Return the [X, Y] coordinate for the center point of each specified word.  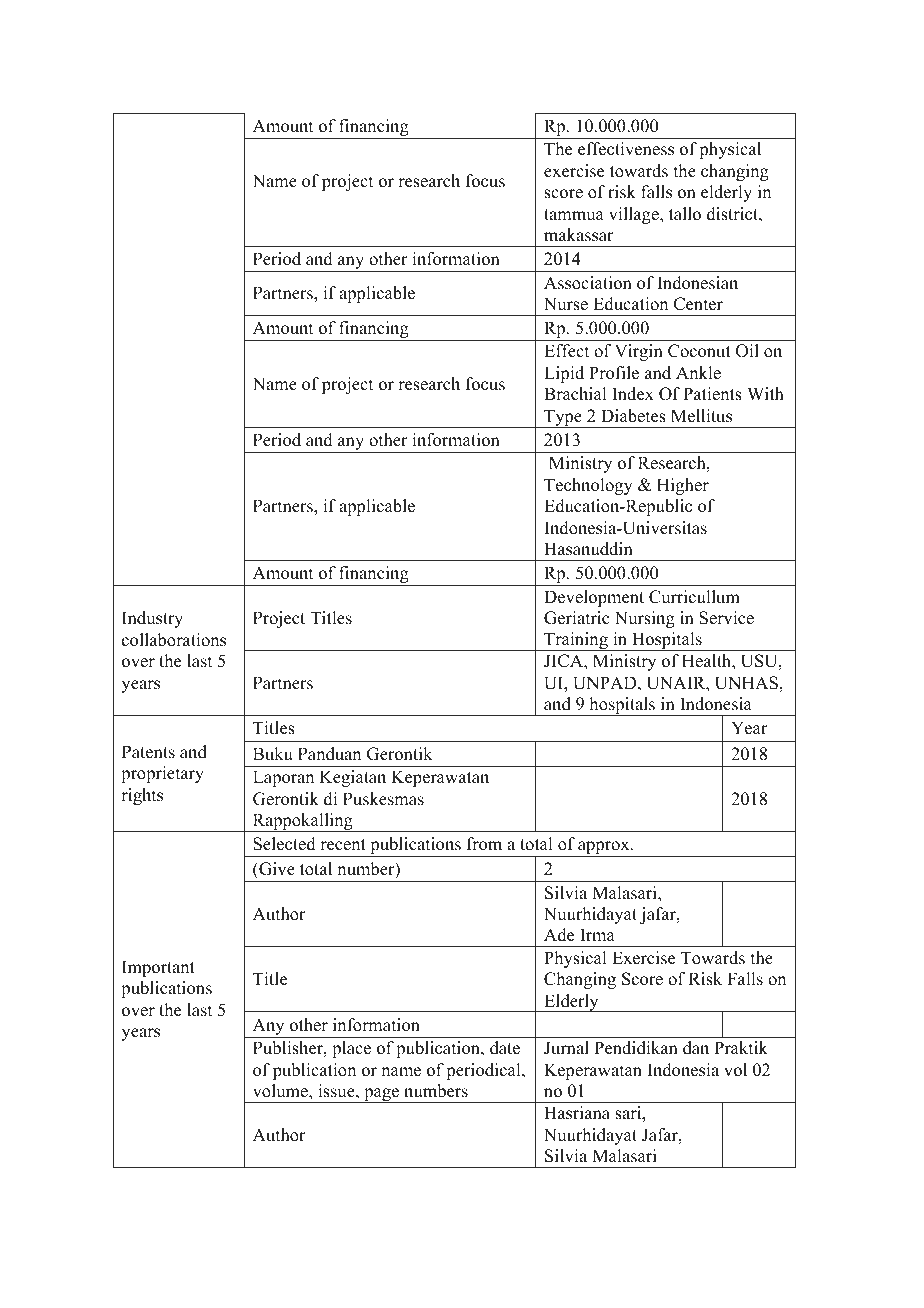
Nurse [566, 304]
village [635, 215]
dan [696, 1048]
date [505, 1048]
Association [588, 283]
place [351, 1049]
